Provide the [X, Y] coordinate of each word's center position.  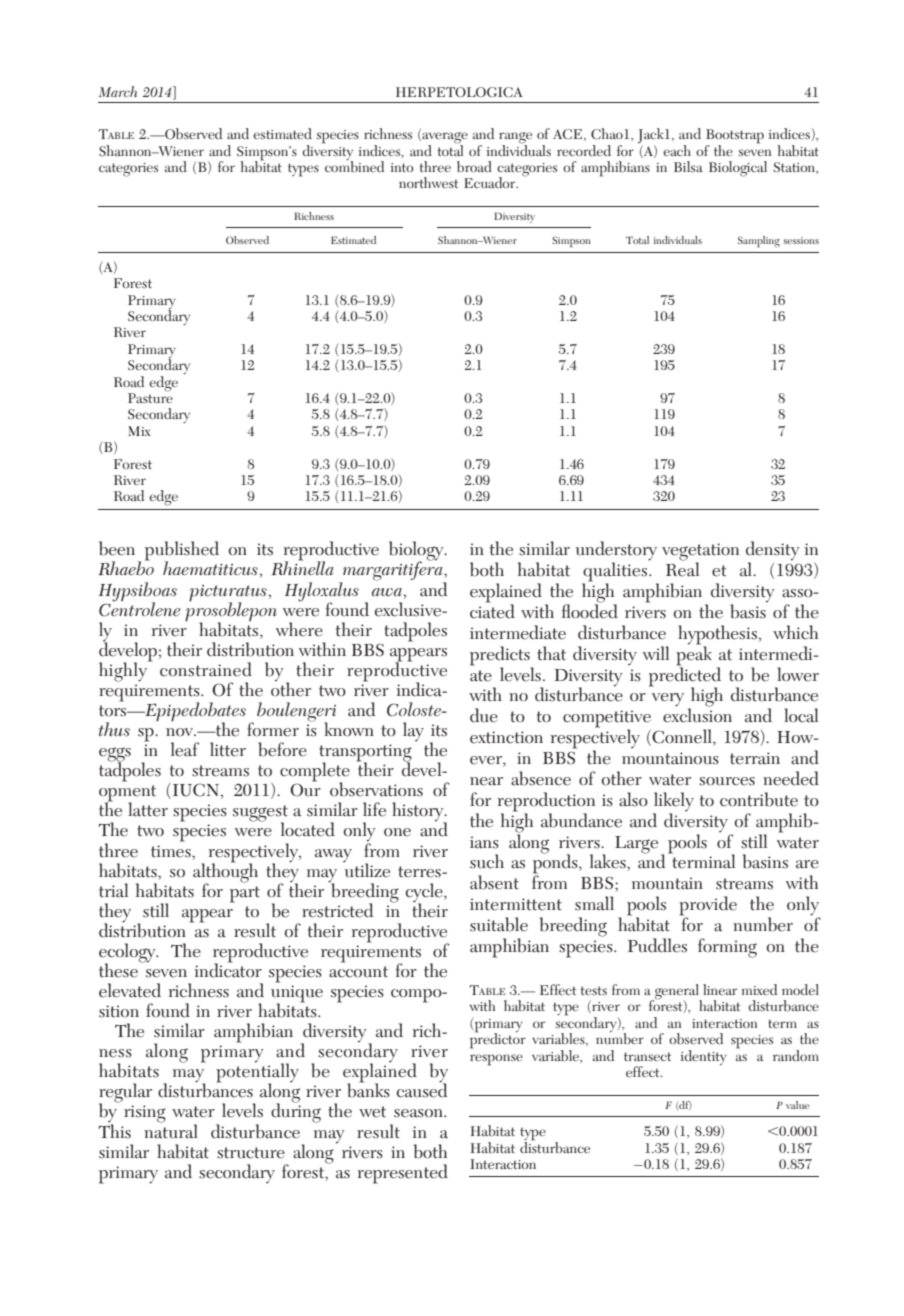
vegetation [700, 553]
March [118, 91]
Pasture [150, 397]
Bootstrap [735, 137]
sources [727, 781]
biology [417, 552]
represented [403, 1174]
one [397, 832]
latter [148, 809]
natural [171, 1130]
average [444, 139]
